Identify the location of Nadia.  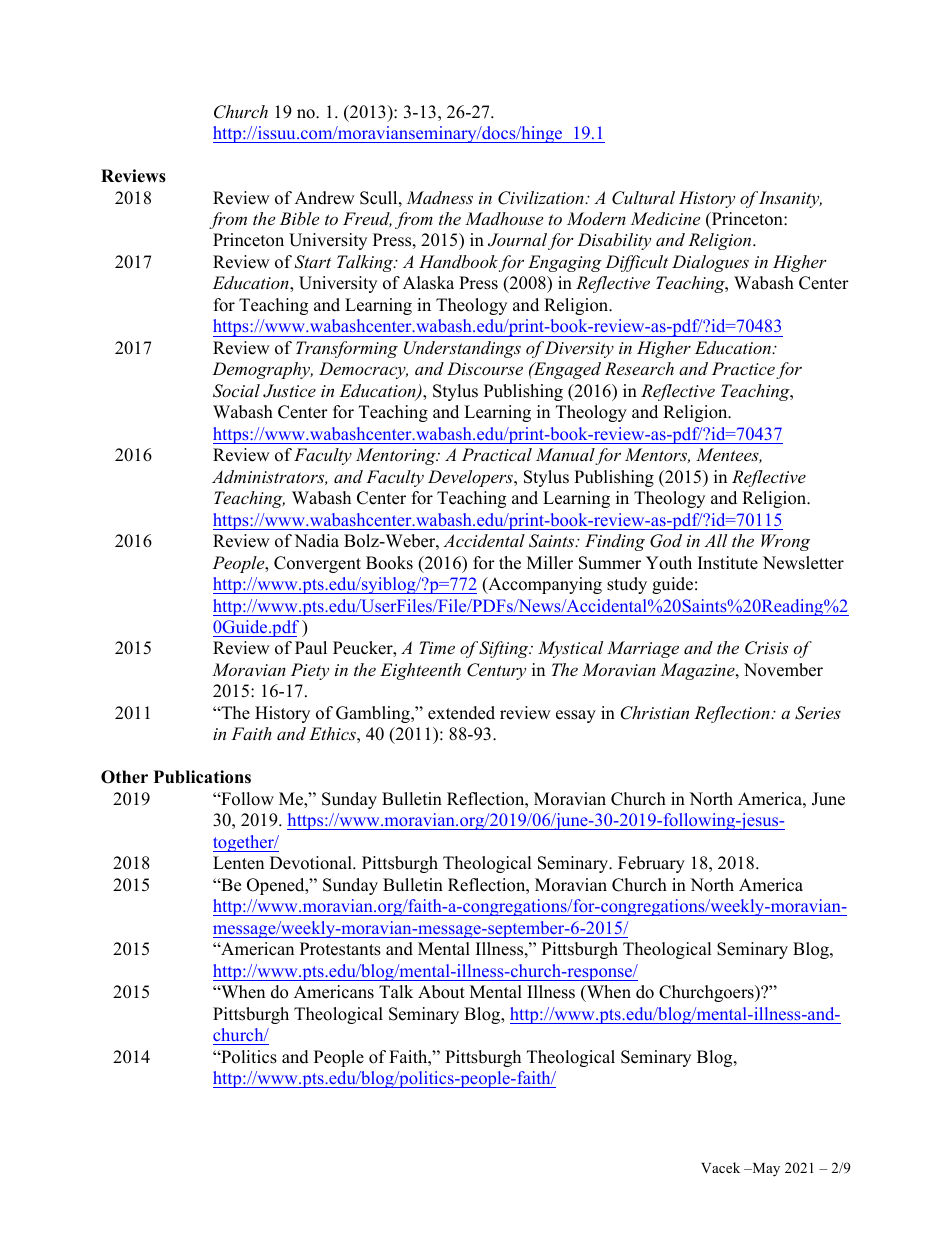
(316, 541).
